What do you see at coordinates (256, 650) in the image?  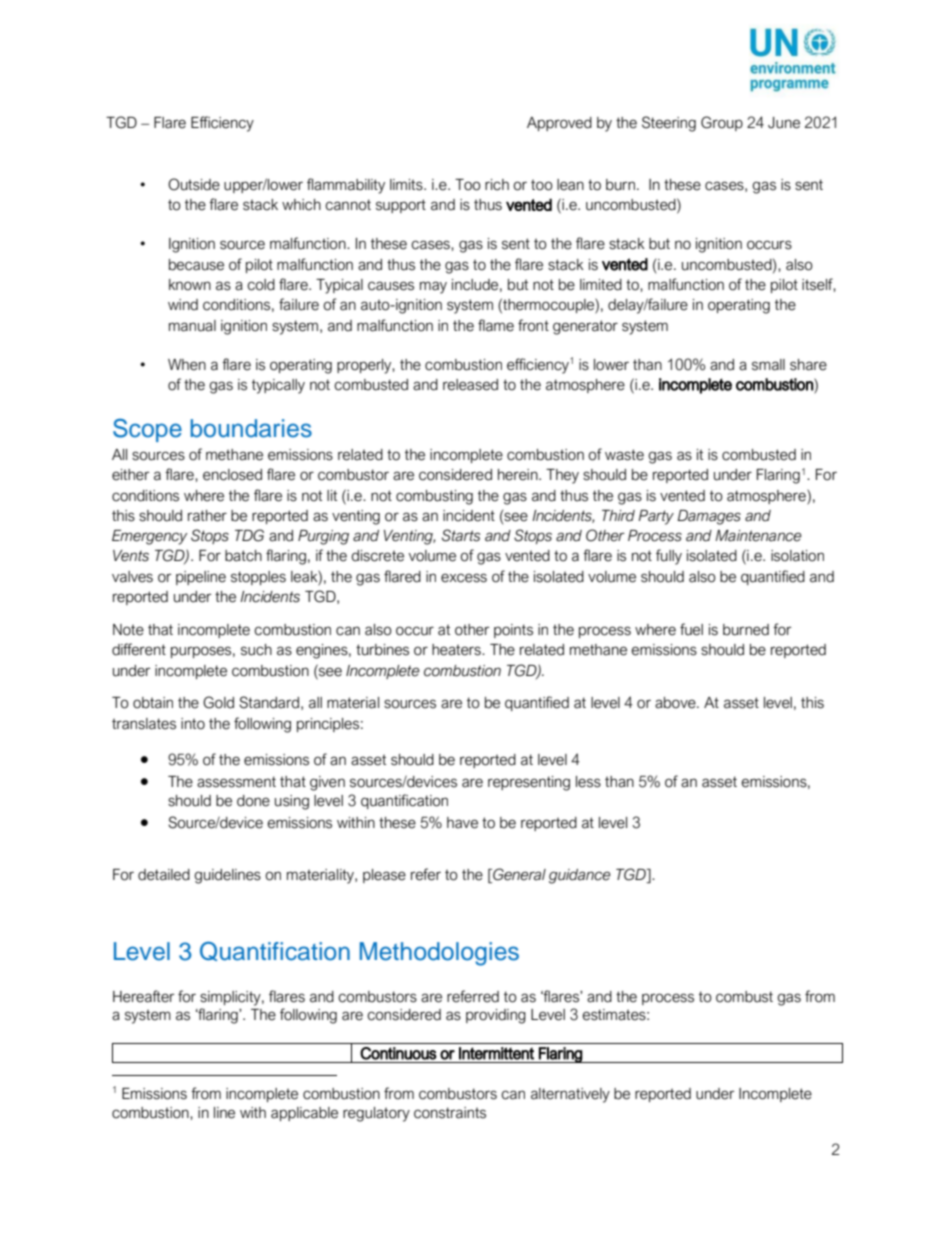 I see `such` at bounding box center [256, 650].
